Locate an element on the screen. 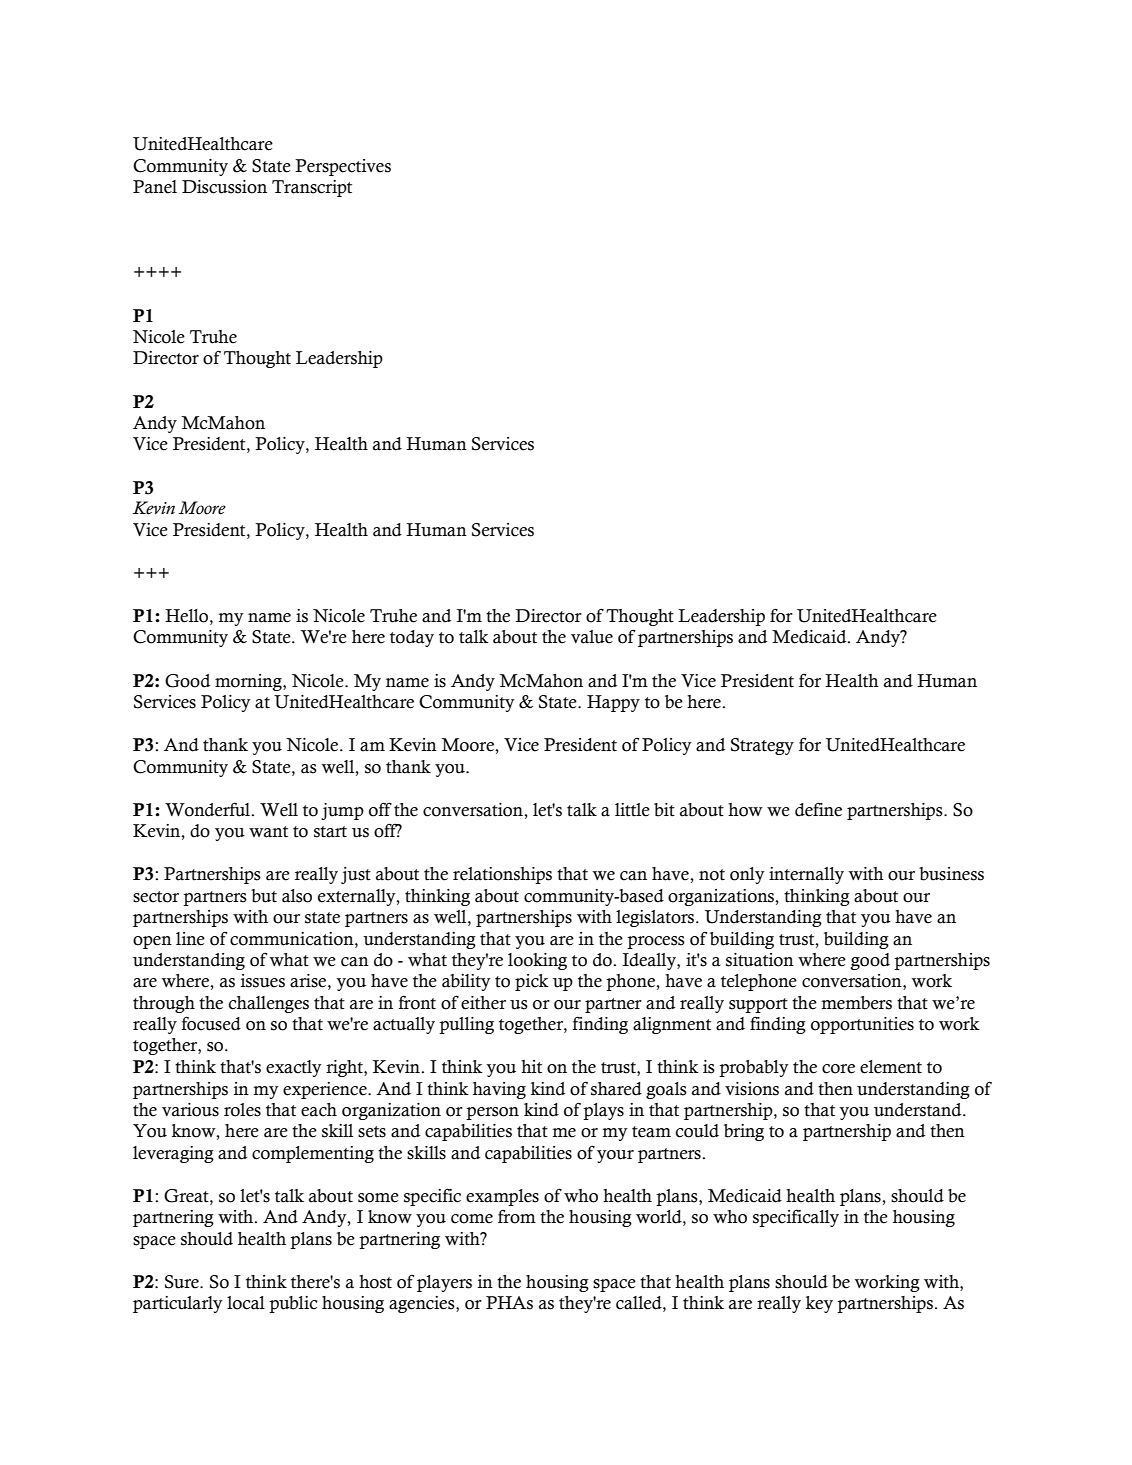  Discussion is located at coordinates (224, 187).
